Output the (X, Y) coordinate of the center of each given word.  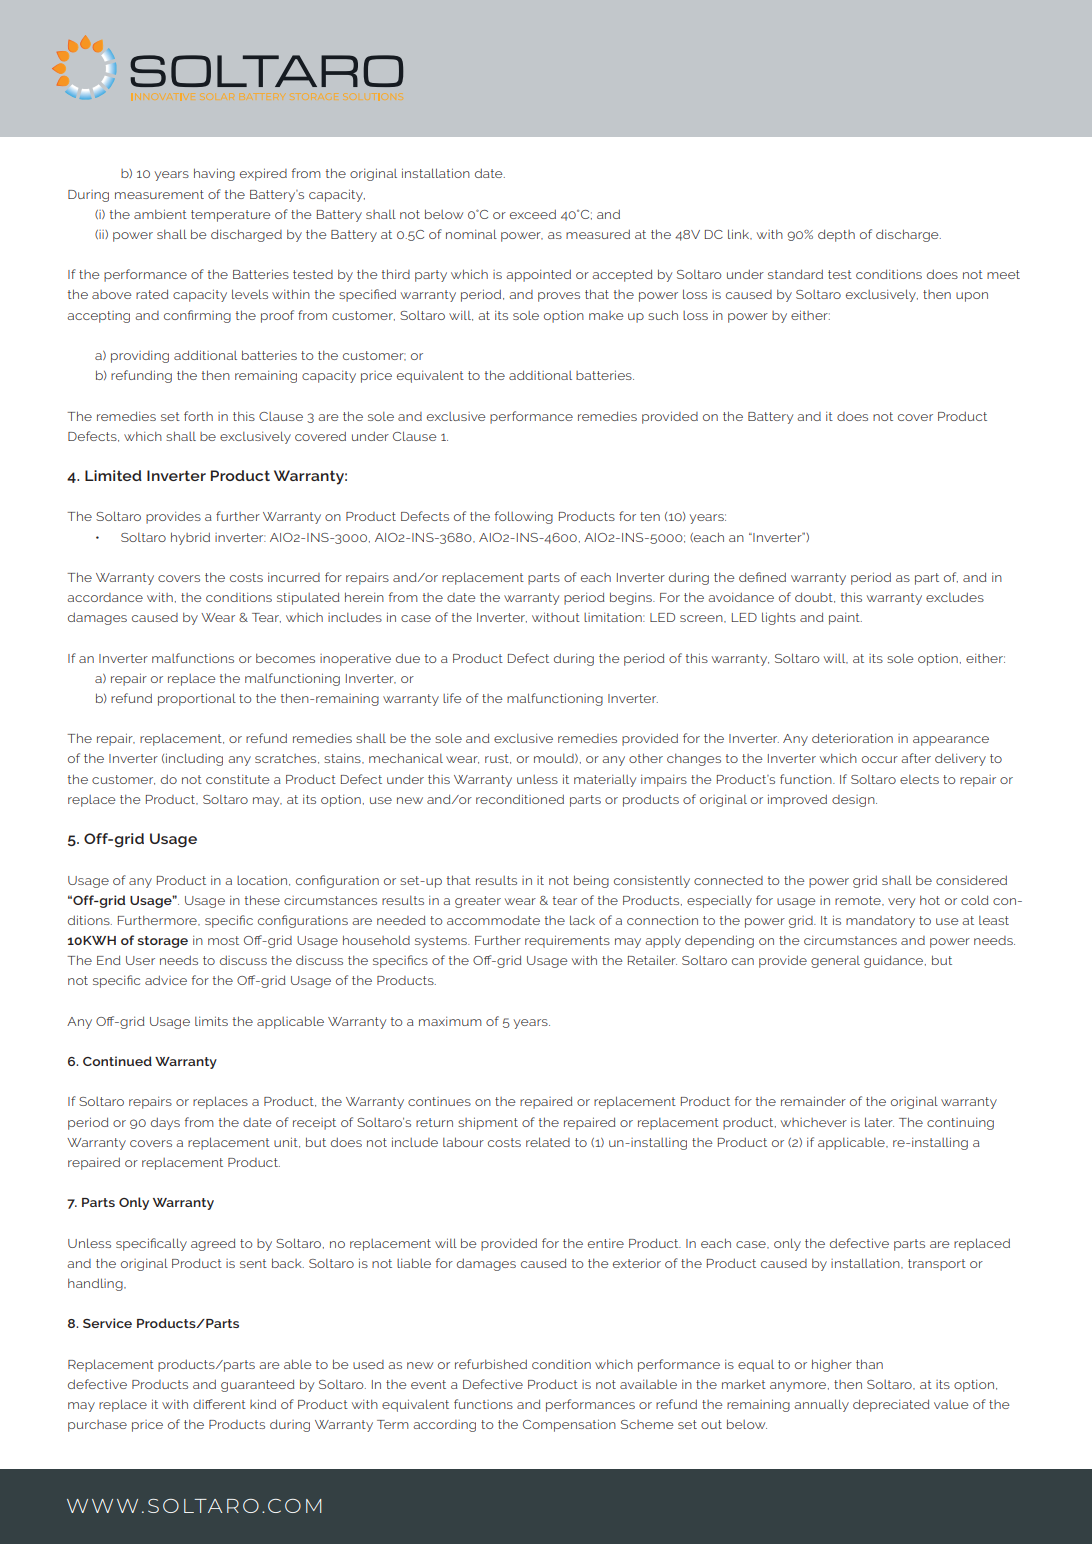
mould (555, 758)
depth (836, 235)
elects (919, 779)
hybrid (190, 538)
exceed (533, 214)
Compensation (569, 1425)
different (219, 1404)
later (879, 1122)
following (524, 517)
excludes (955, 597)
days (165, 1124)
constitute (238, 779)
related (548, 1142)
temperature (231, 216)
